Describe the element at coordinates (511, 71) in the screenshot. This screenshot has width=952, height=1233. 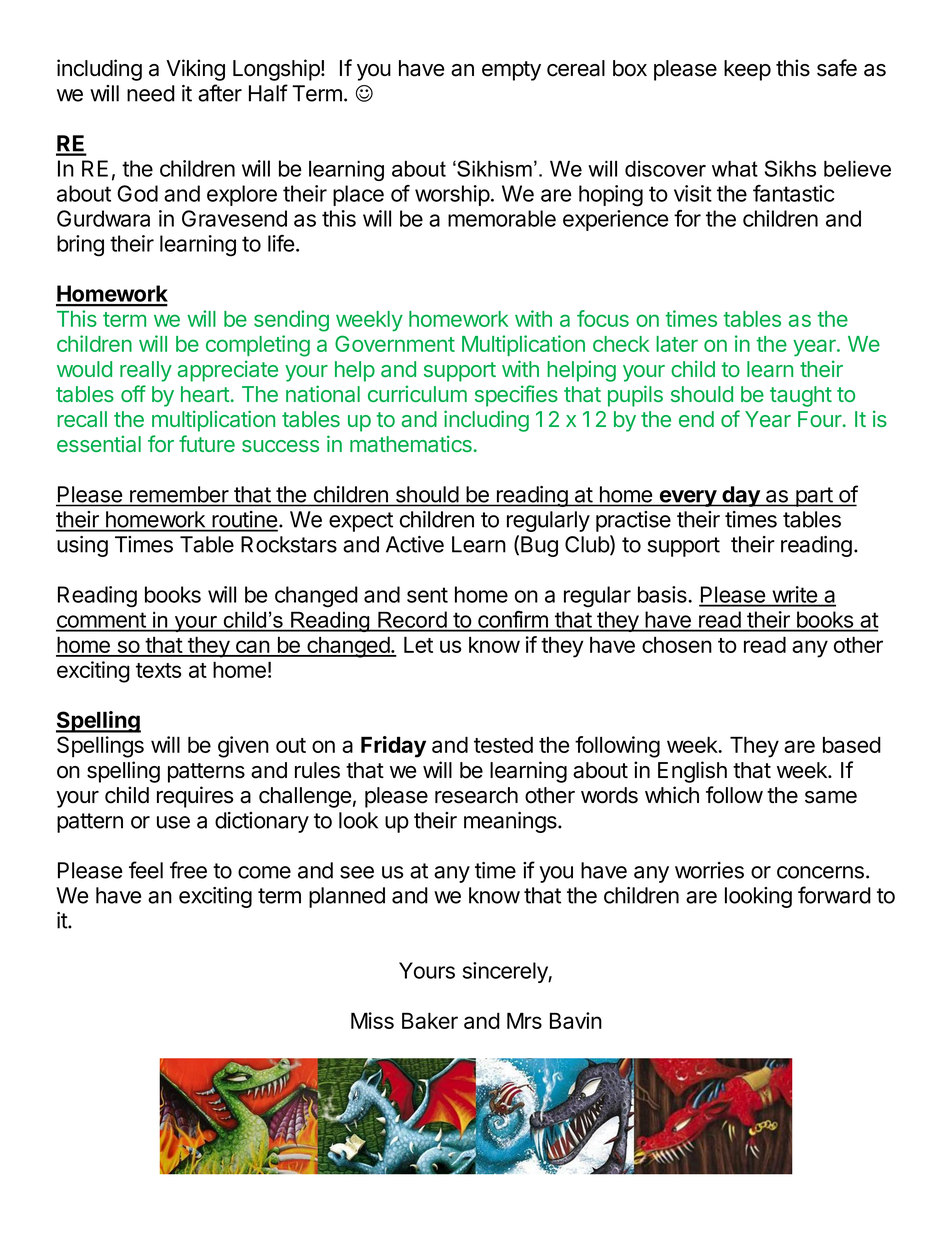
I see `empty` at that location.
